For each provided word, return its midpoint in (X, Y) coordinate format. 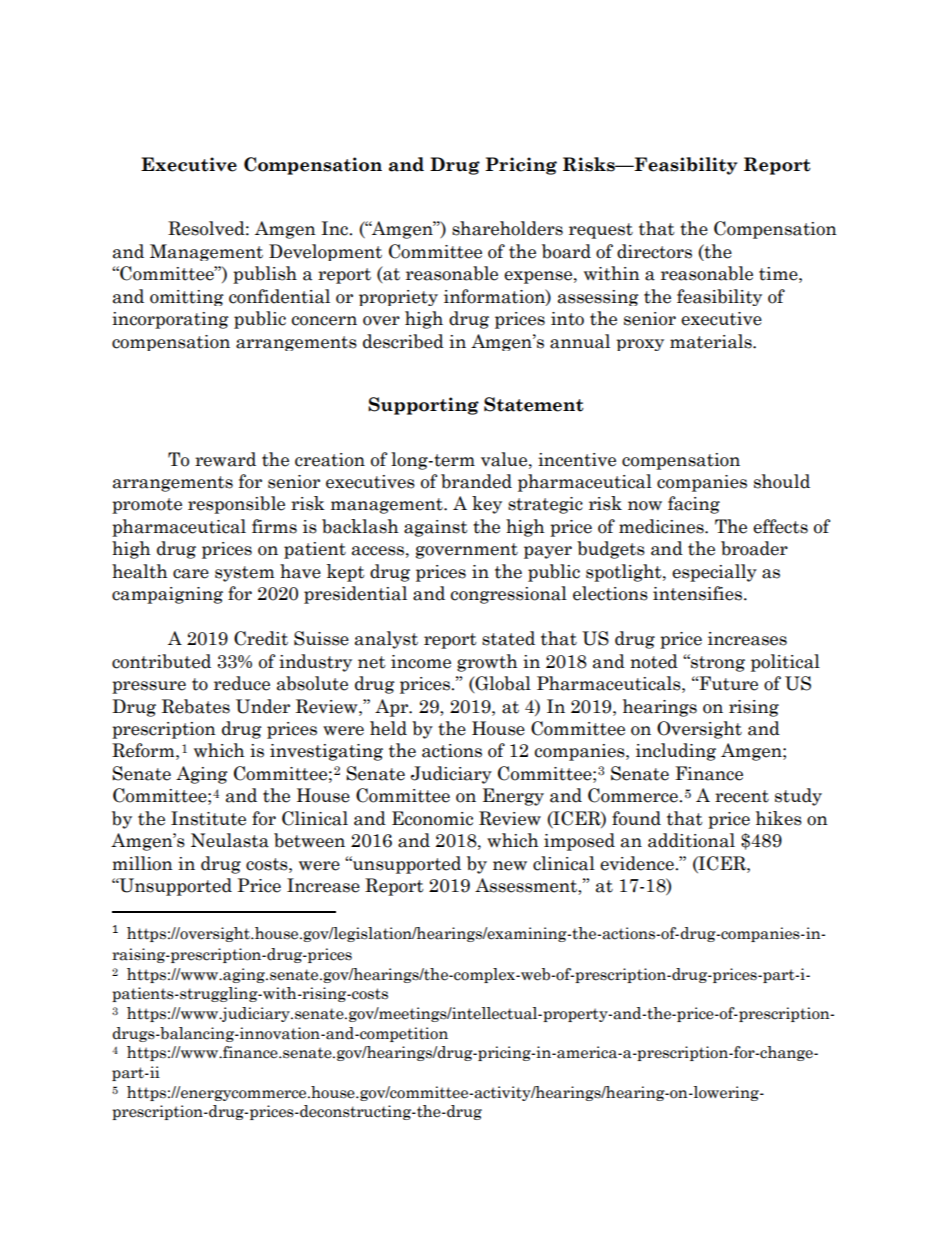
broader (754, 548)
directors (654, 251)
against (436, 528)
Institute (208, 818)
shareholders (507, 228)
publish (265, 275)
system (245, 574)
